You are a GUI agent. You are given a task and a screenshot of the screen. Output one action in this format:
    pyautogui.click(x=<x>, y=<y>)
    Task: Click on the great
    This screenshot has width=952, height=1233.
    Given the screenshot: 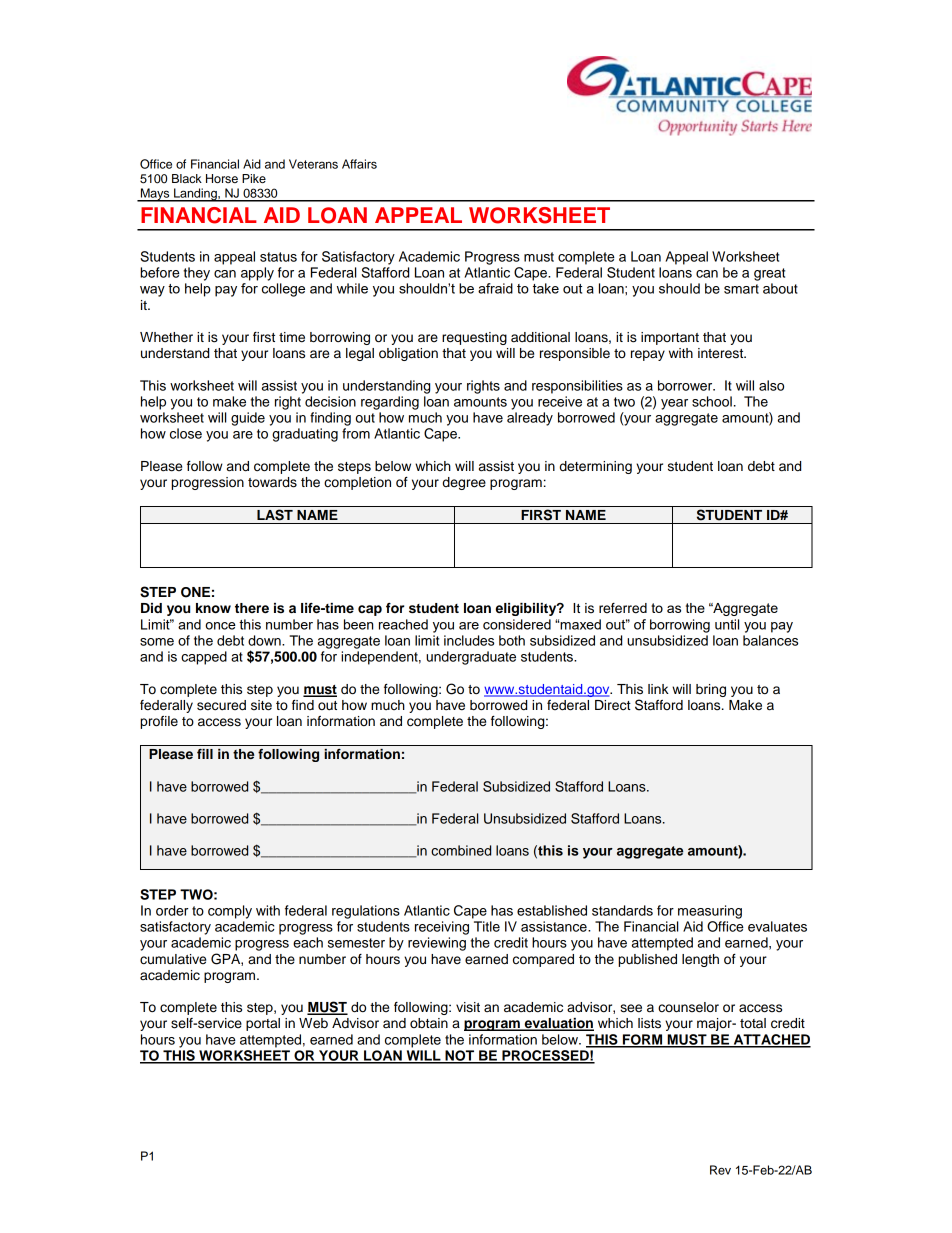 What is the action you would take?
    pyautogui.click(x=769, y=274)
